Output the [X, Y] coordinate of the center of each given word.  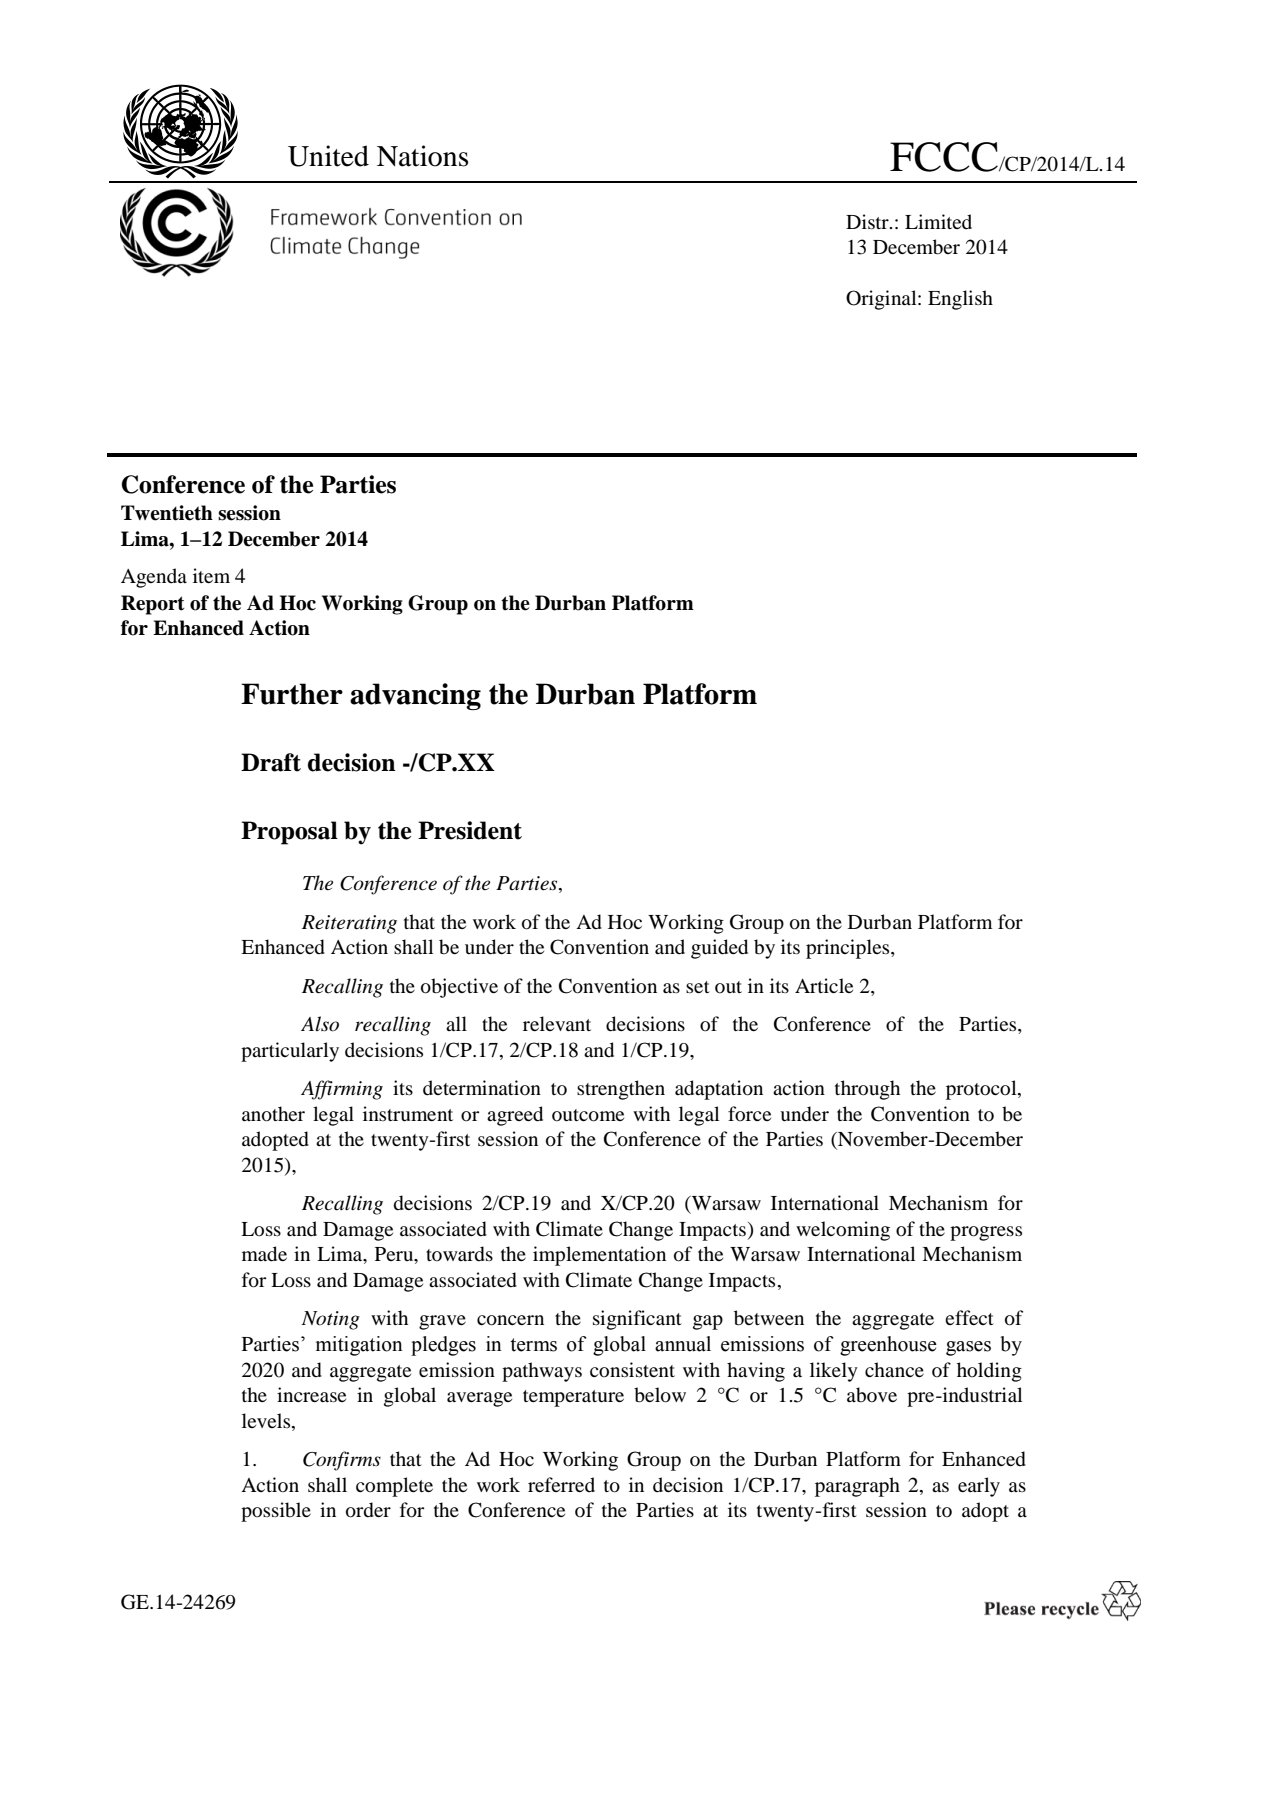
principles [849, 949]
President [470, 830]
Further [292, 694]
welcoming [843, 1231]
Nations [422, 156]
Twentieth [167, 513]
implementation [599, 1256]
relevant [557, 1023]
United [328, 156]
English [960, 300]
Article [824, 985]
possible [276, 1512]
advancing [415, 696]
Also [320, 1024]
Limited [938, 221]
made [264, 1254]
